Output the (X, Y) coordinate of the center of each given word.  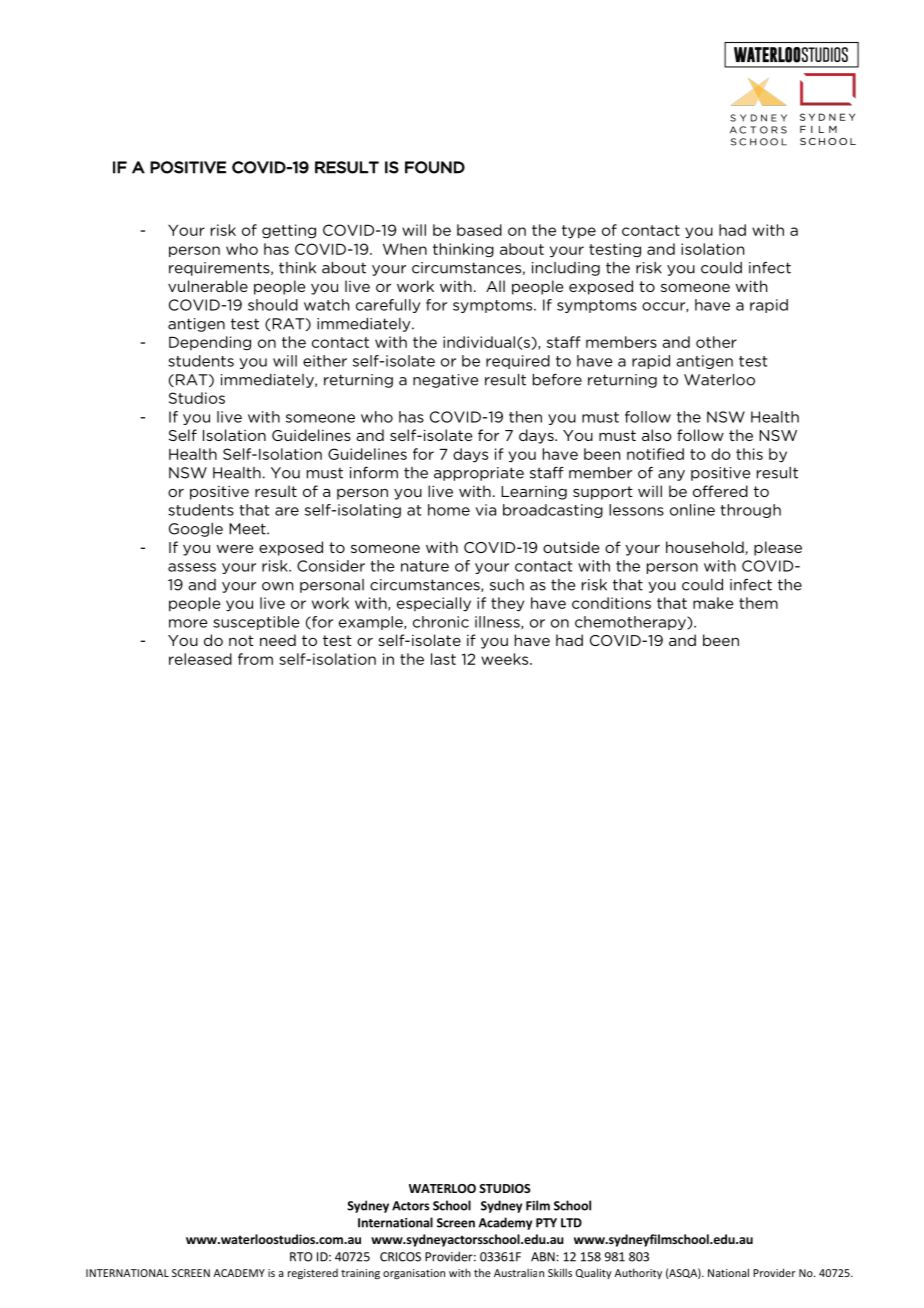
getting (289, 231)
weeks (506, 659)
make (713, 603)
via (485, 510)
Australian (519, 1272)
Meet (248, 529)
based (479, 230)
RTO (301, 1257)
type (579, 232)
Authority (638, 1273)
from (255, 659)
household (706, 548)
